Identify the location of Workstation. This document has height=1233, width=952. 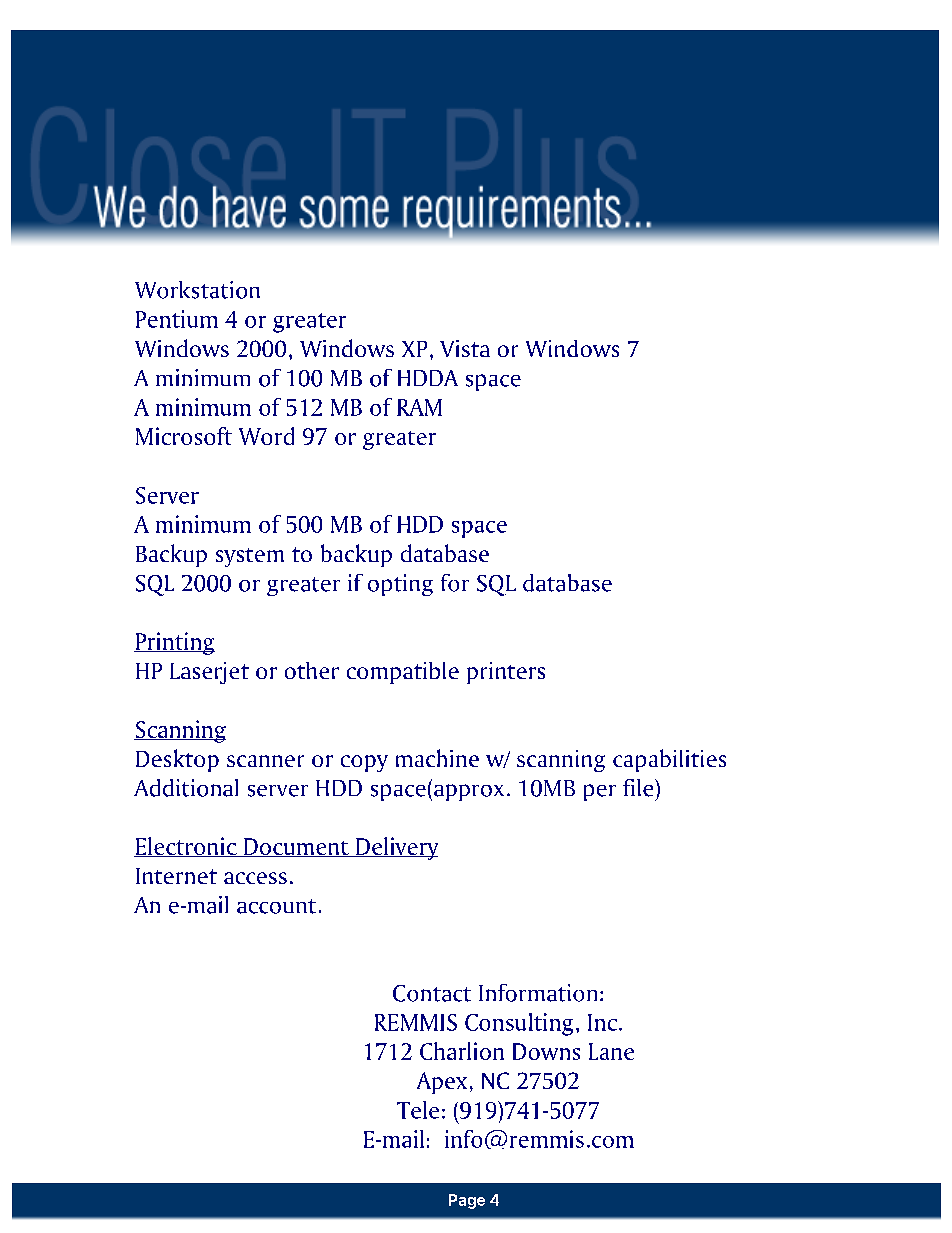
(197, 290).
